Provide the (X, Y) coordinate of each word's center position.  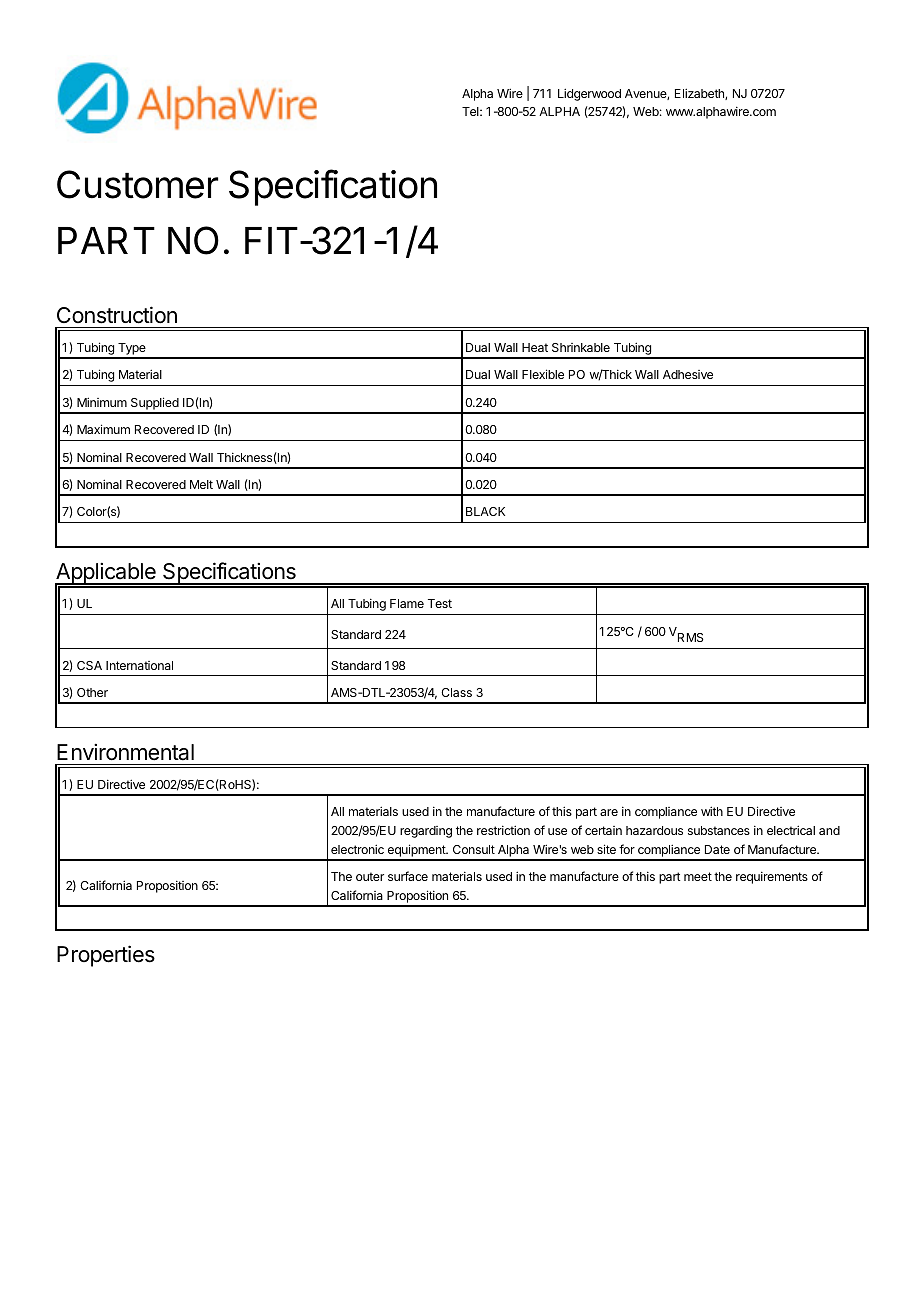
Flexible (543, 374)
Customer (137, 184)
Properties (106, 956)
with (712, 811)
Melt (201, 484)
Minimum (102, 402)
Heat (535, 347)
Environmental (125, 752)
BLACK (485, 511)
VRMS (686, 634)
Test (440, 603)
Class (456, 692)
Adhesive (688, 374)
